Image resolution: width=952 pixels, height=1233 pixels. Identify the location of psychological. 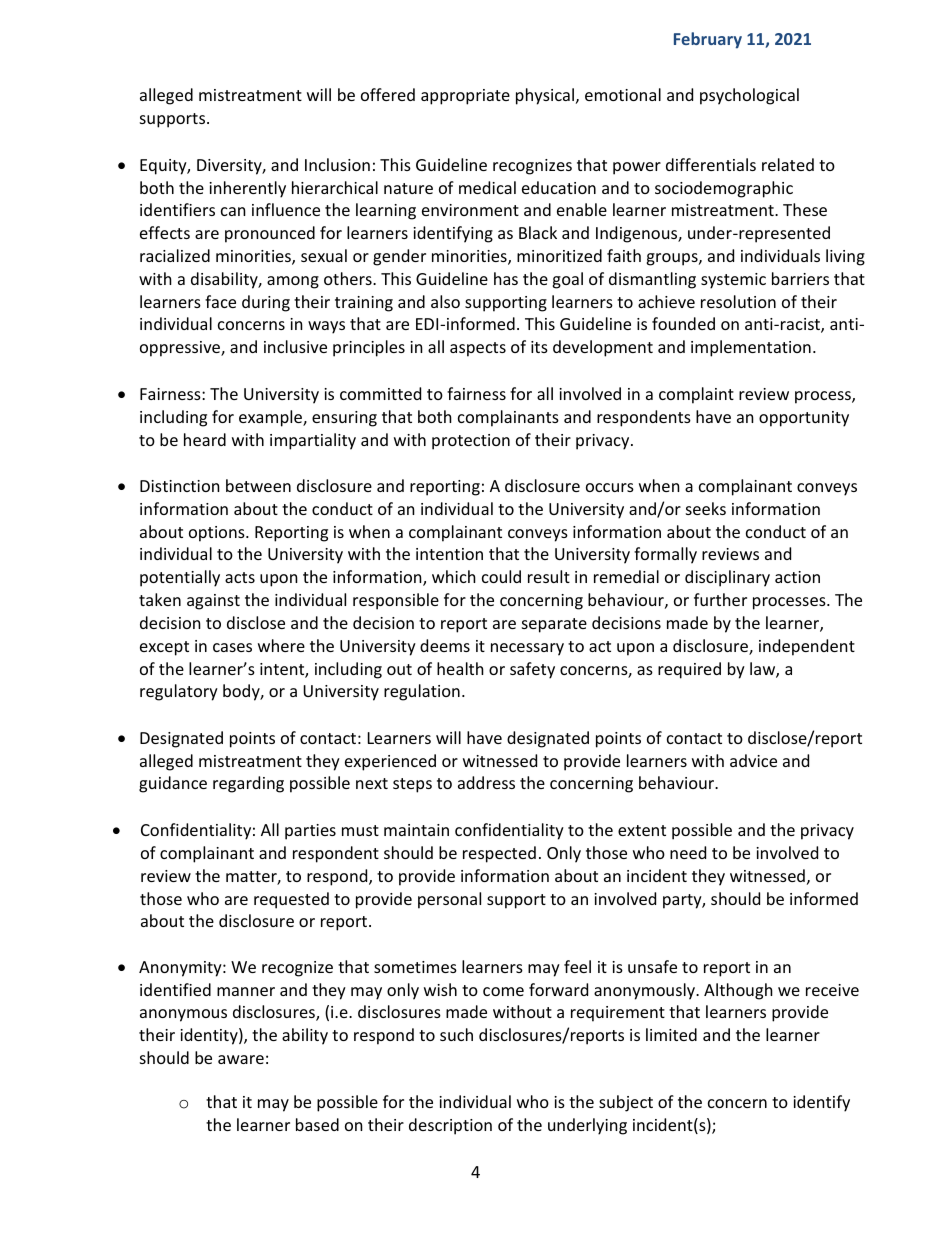
(749, 96).
